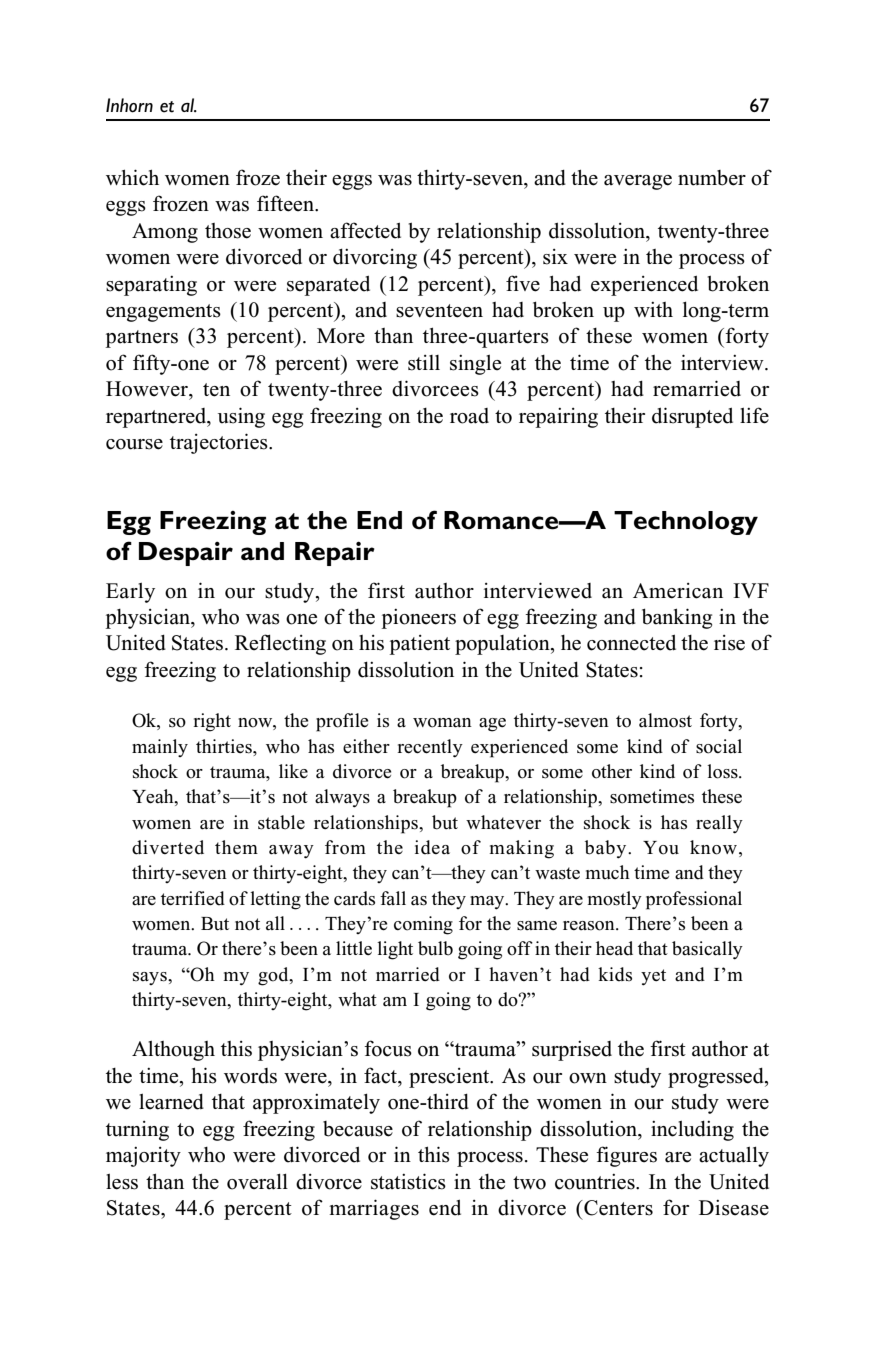 The width and height of the screenshot is (875, 1352). What do you see at coordinates (151, 978) in the screenshot?
I see `says` at bounding box center [151, 978].
